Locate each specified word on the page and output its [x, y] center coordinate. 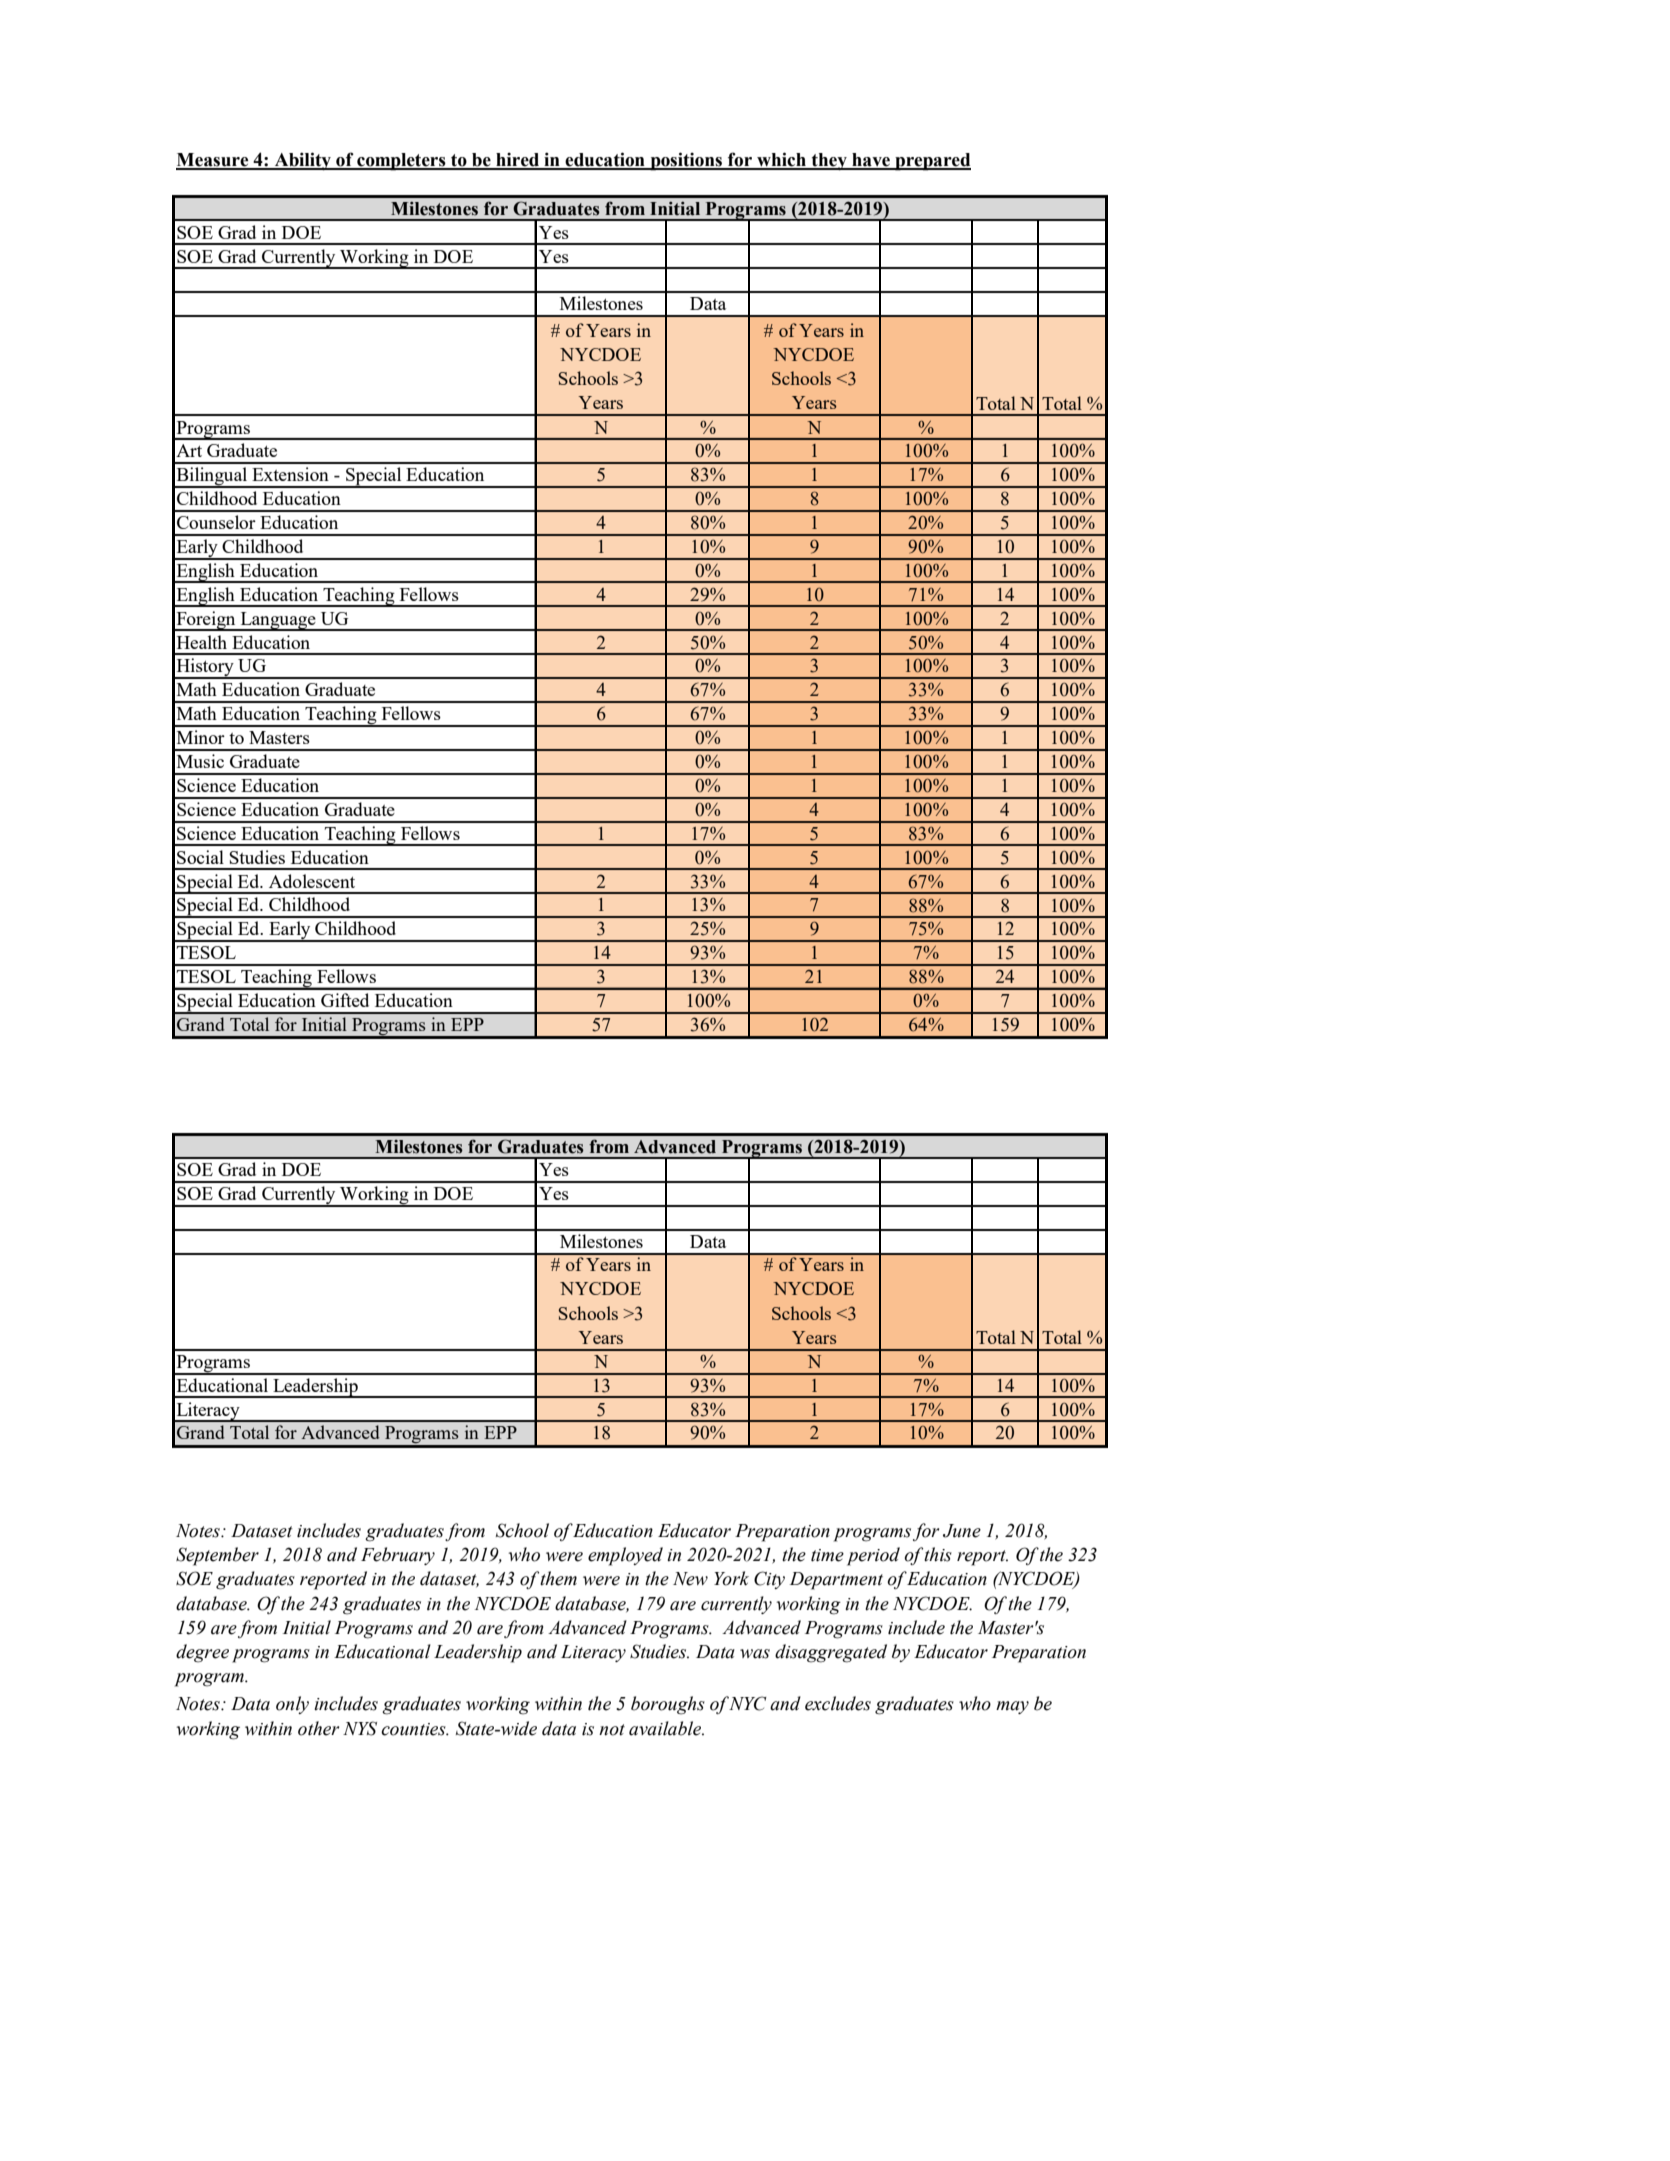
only [292, 1705]
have [871, 161]
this [938, 1554]
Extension [290, 474]
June [962, 1531]
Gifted [345, 1000]
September [217, 1556]
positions [686, 161]
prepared [932, 162]
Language [278, 621]
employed [625, 1556]
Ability [303, 161]
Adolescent [312, 881]
